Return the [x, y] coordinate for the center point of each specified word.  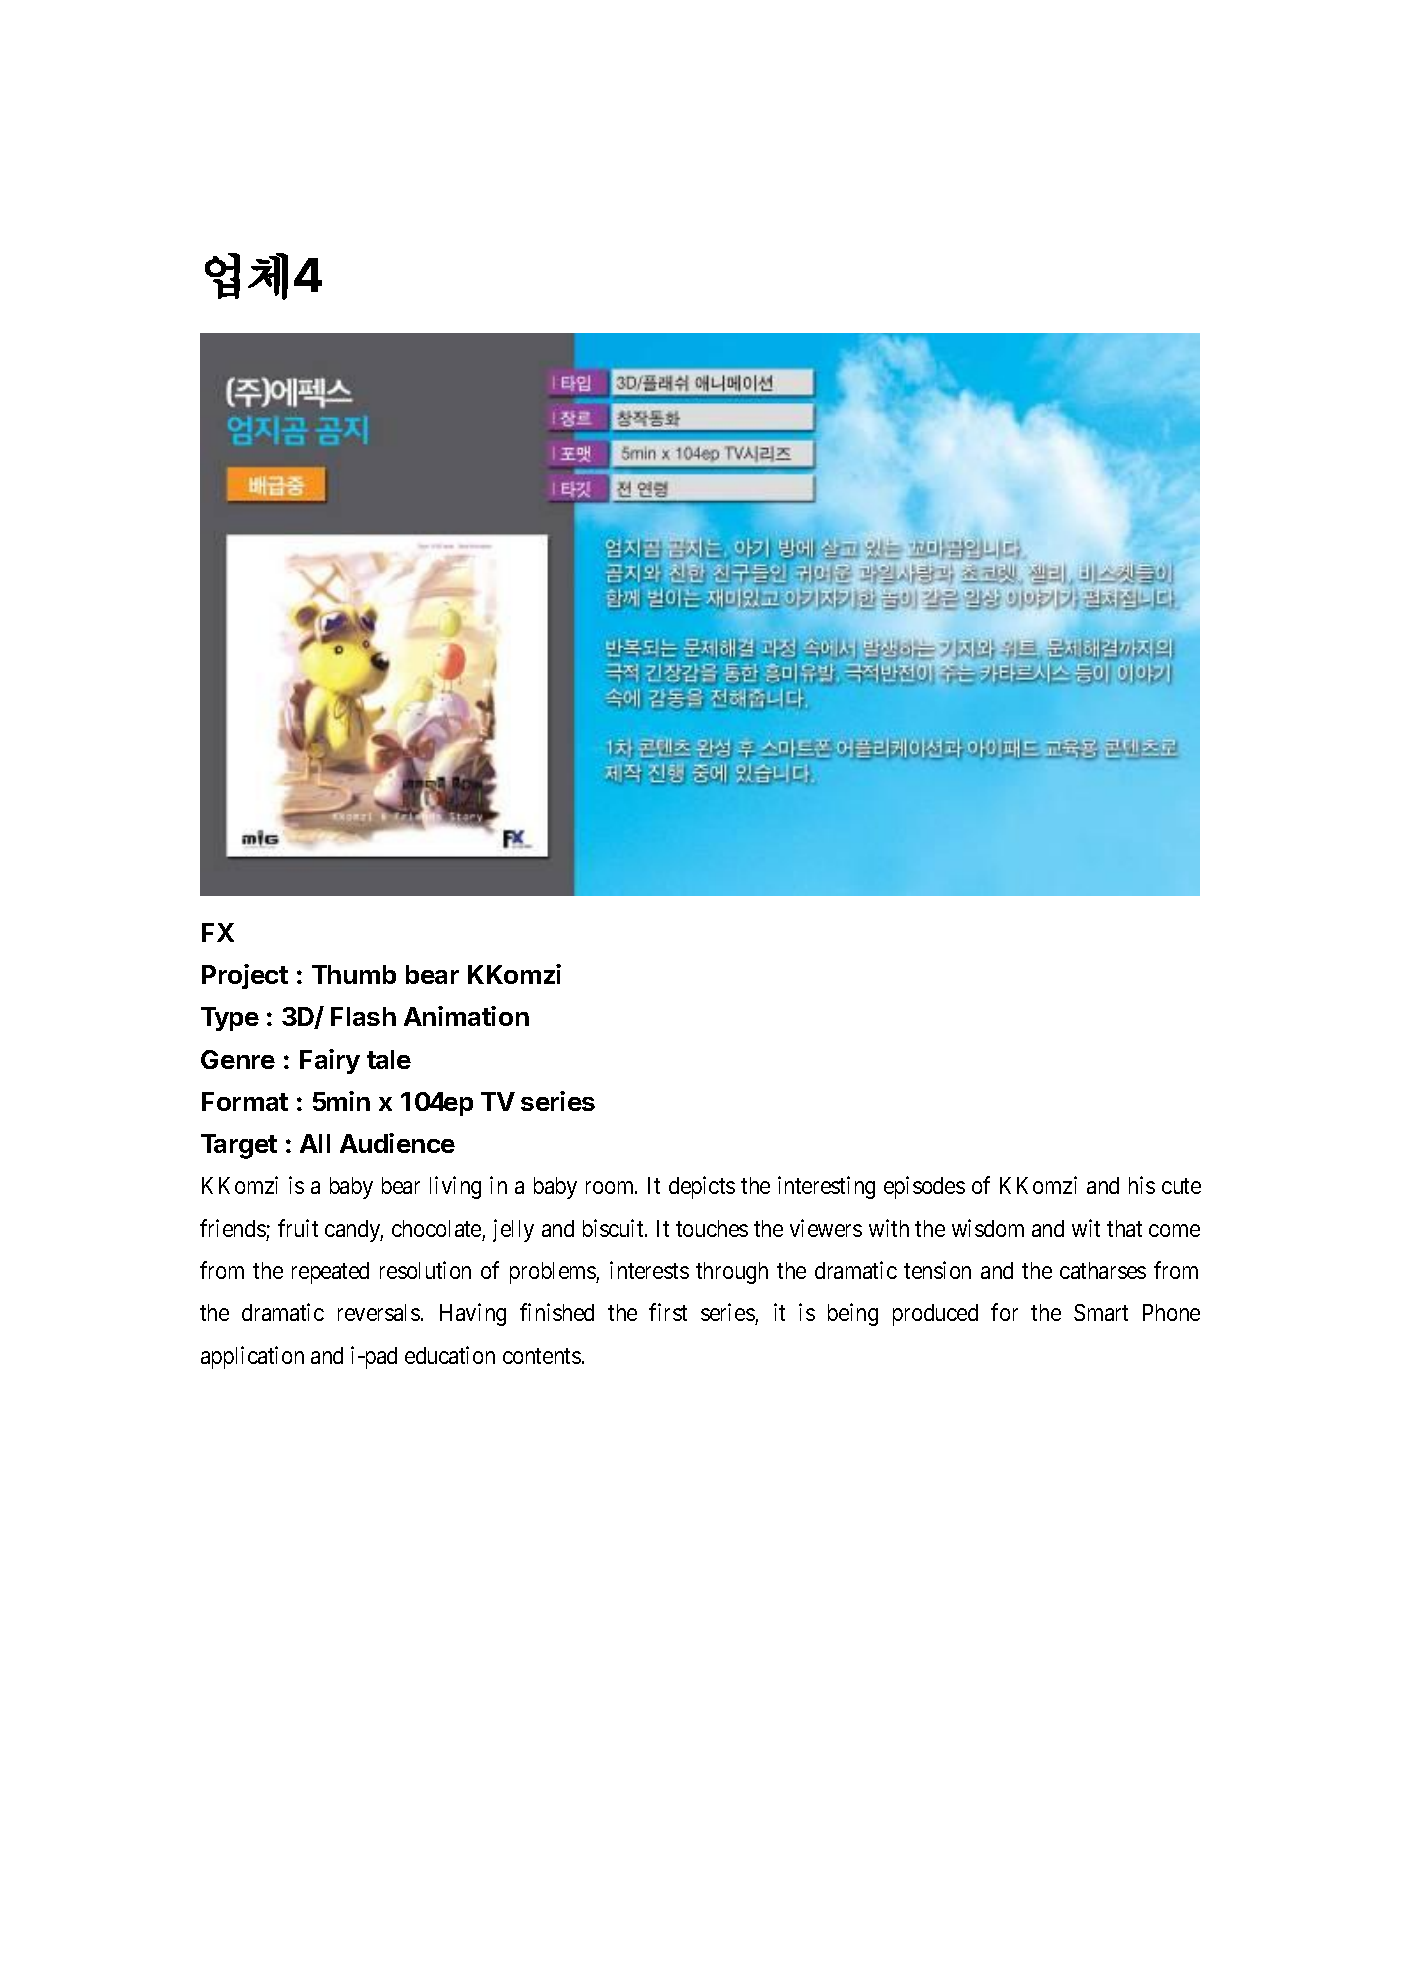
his [1142, 1185]
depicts [702, 1187]
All [315, 1143]
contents [542, 1356]
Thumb [354, 974]
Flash [363, 1016]
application [252, 1357]
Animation [466, 1016]
